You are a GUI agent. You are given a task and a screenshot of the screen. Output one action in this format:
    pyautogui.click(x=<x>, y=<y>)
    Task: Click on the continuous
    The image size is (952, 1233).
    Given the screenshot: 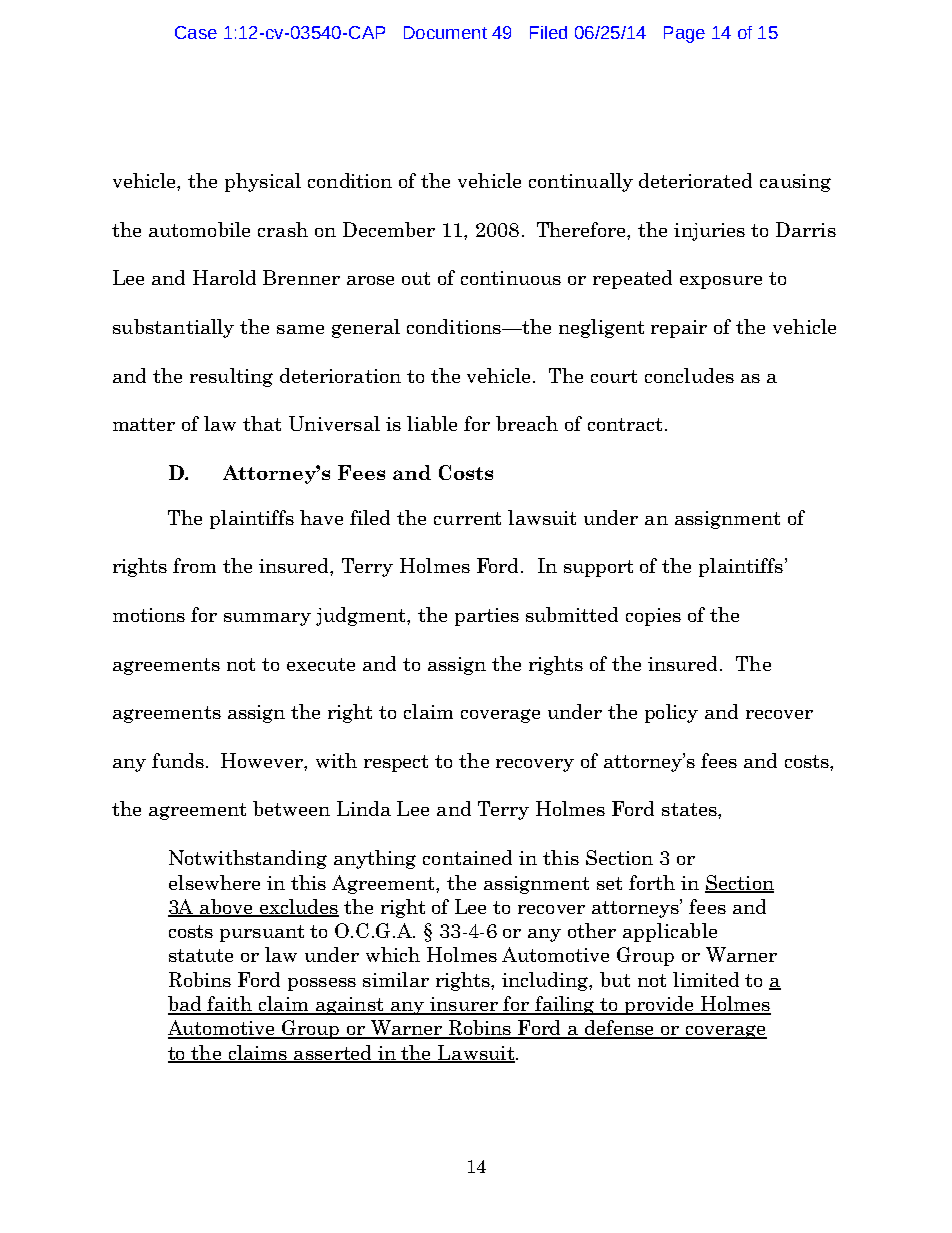 What is the action you would take?
    pyautogui.click(x=511, y=278)
